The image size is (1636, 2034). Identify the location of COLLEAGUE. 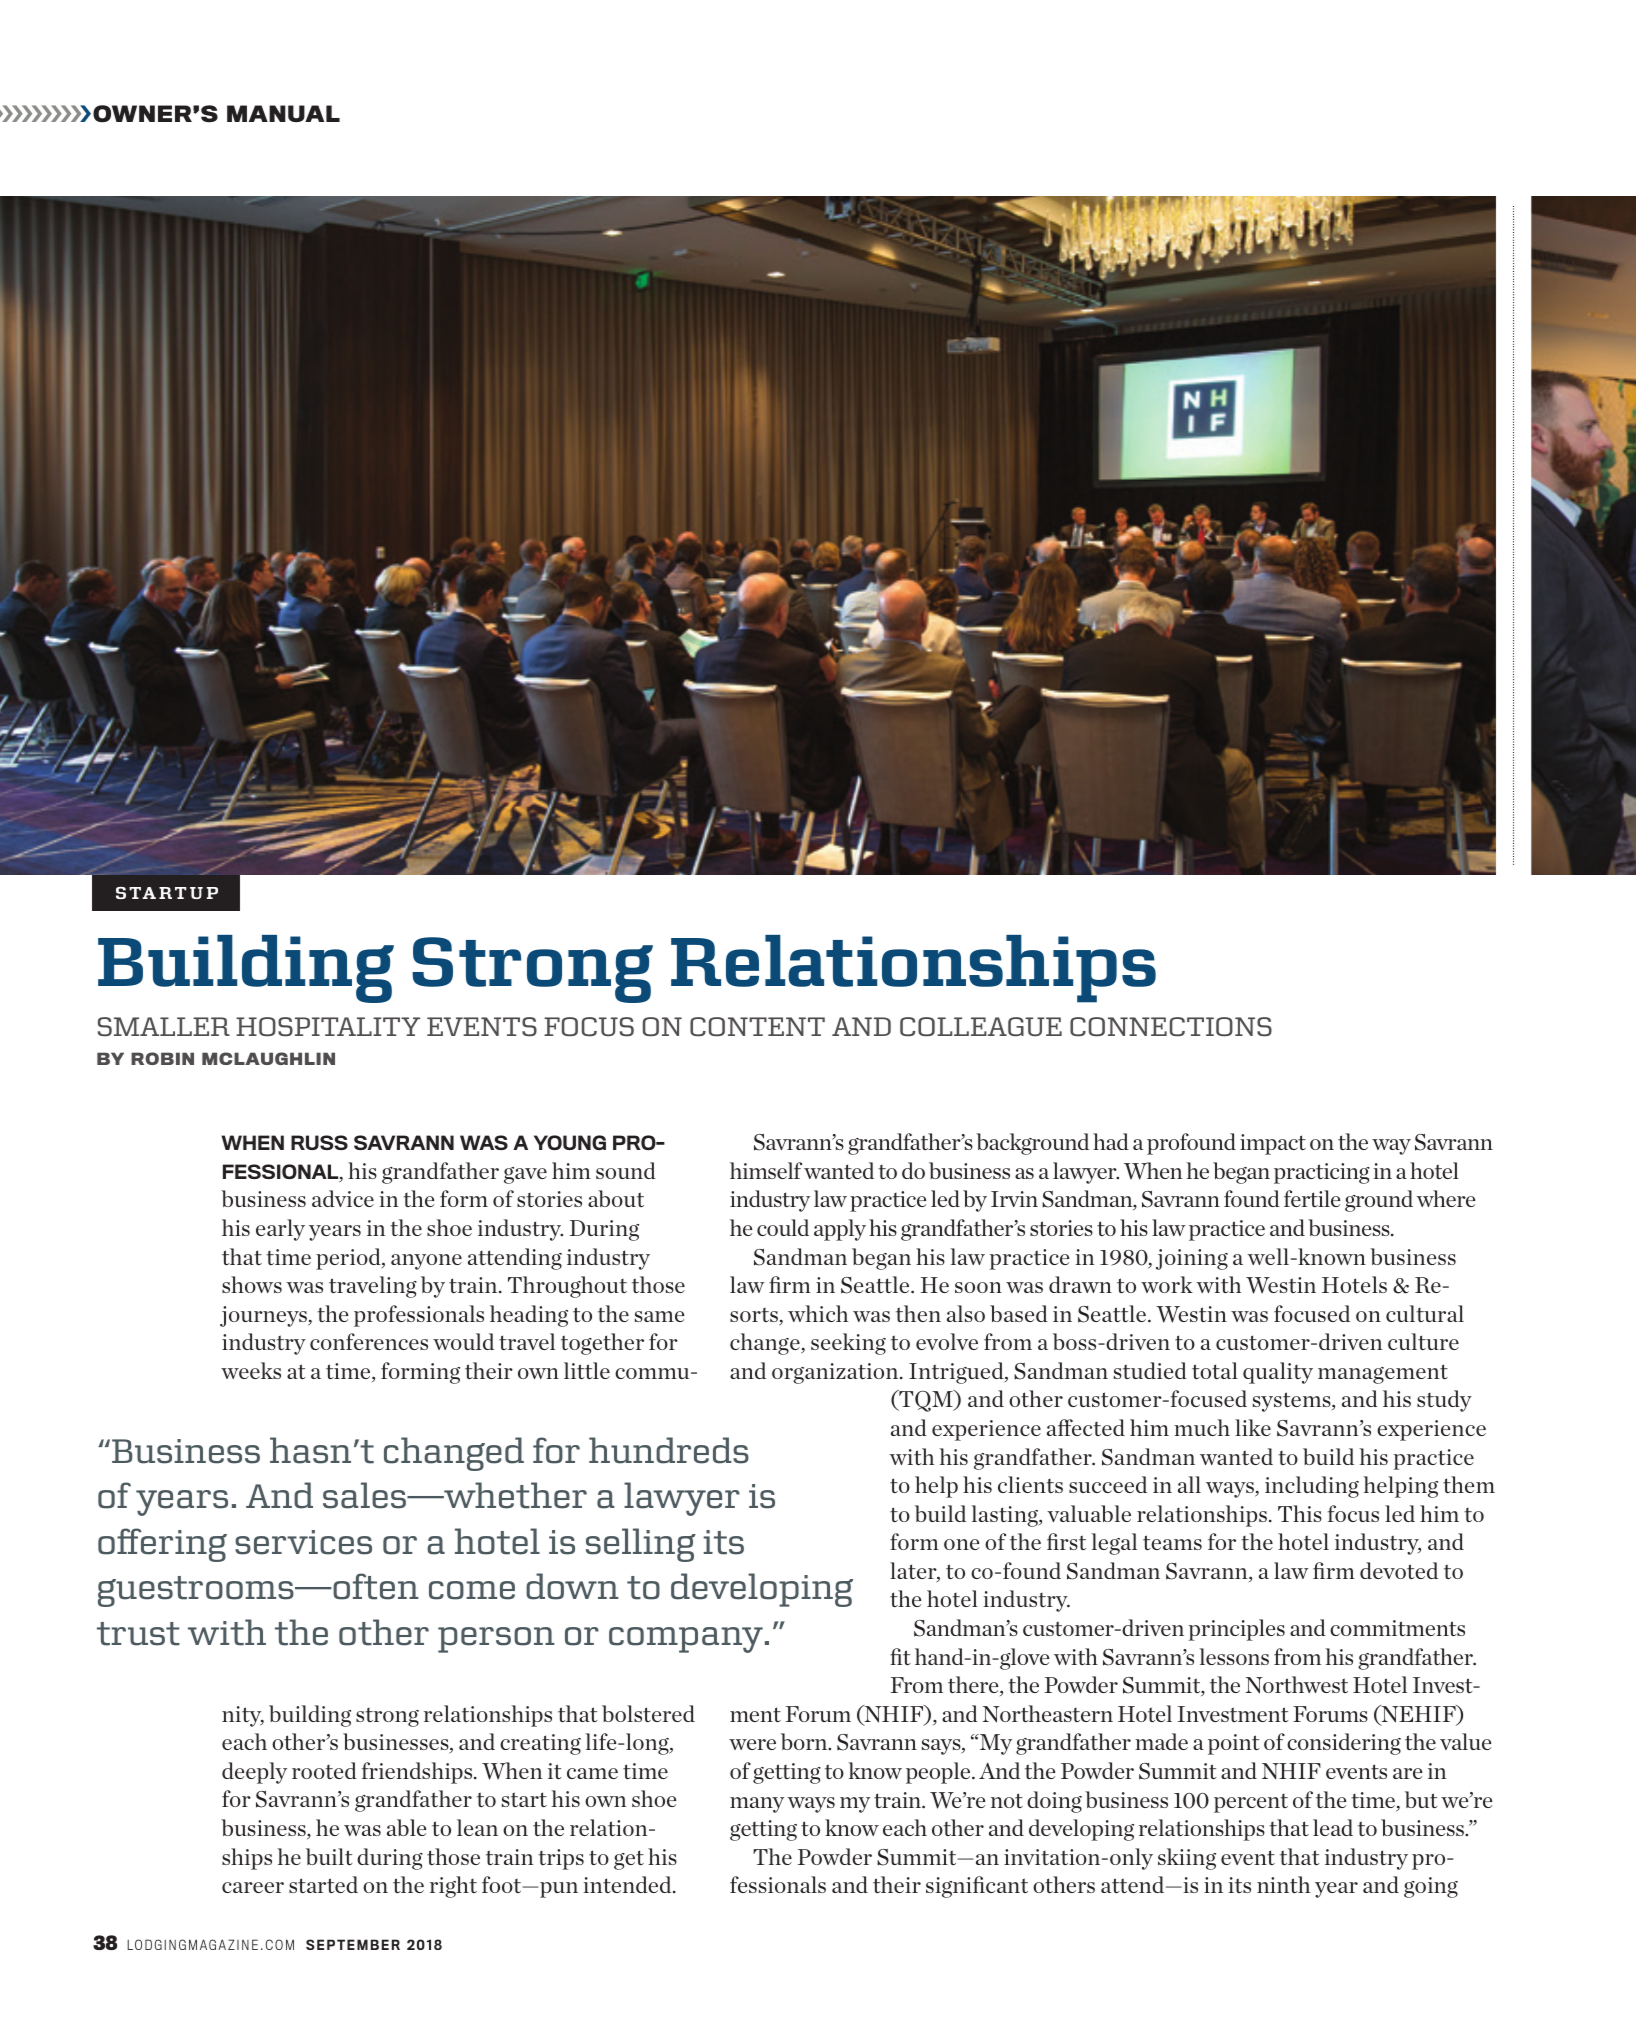
(981, 1027).
